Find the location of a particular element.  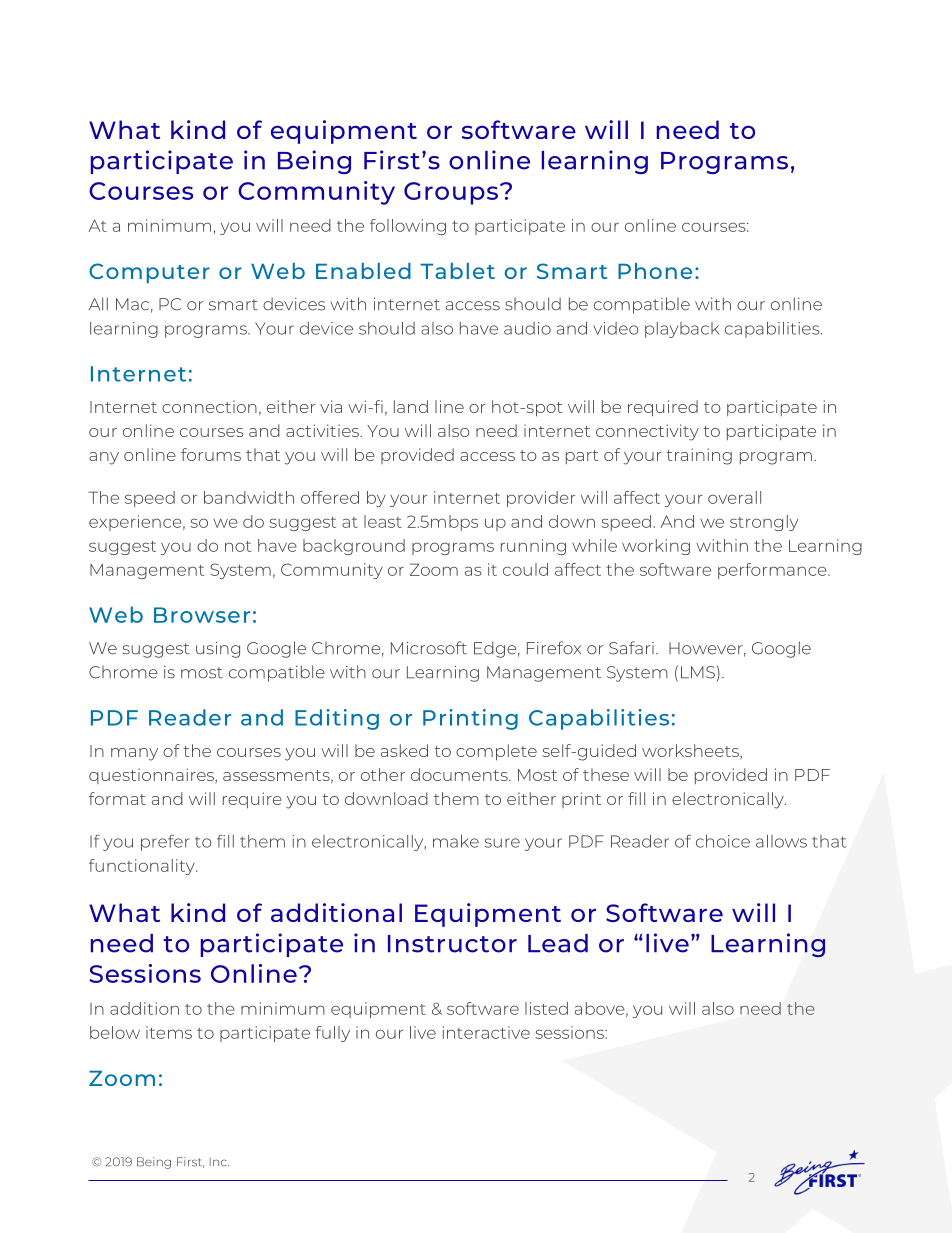

make is located at coordinates (456, 841).
